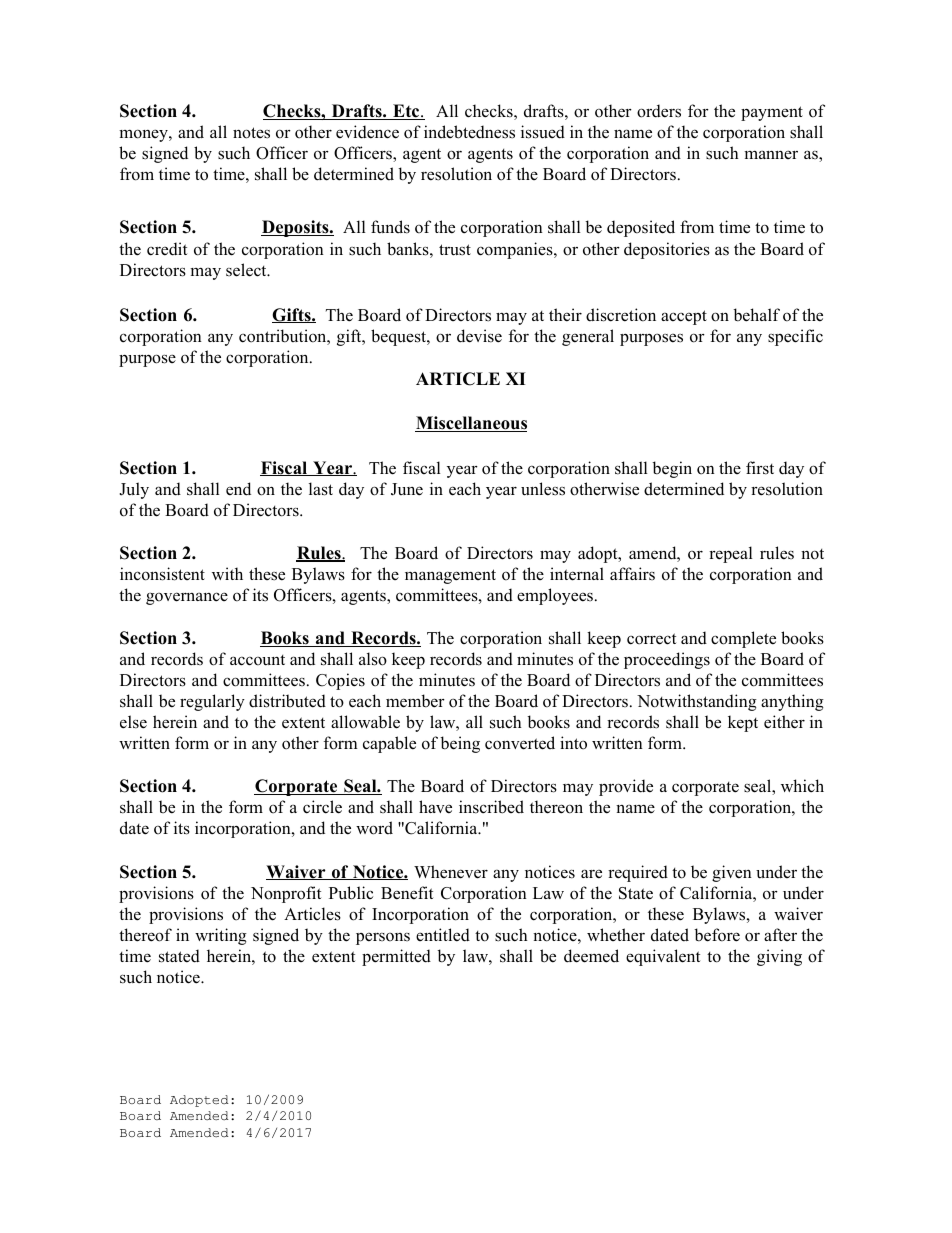 This screenshot has height=1233, width=952. I want to click on manner, so click(771, 154).
